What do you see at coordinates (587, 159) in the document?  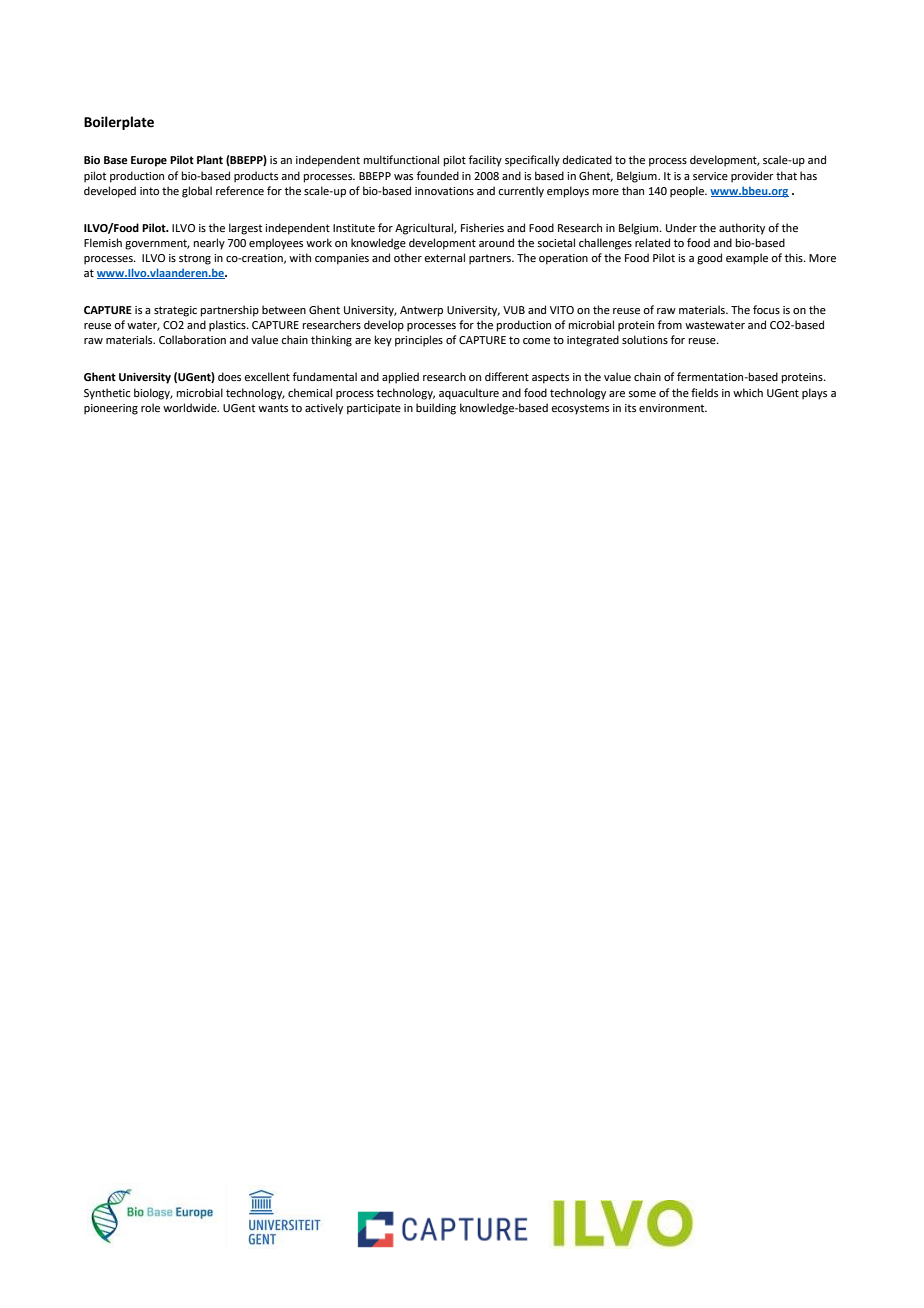 I see `dedicated` at bounding box center [587, 159].
